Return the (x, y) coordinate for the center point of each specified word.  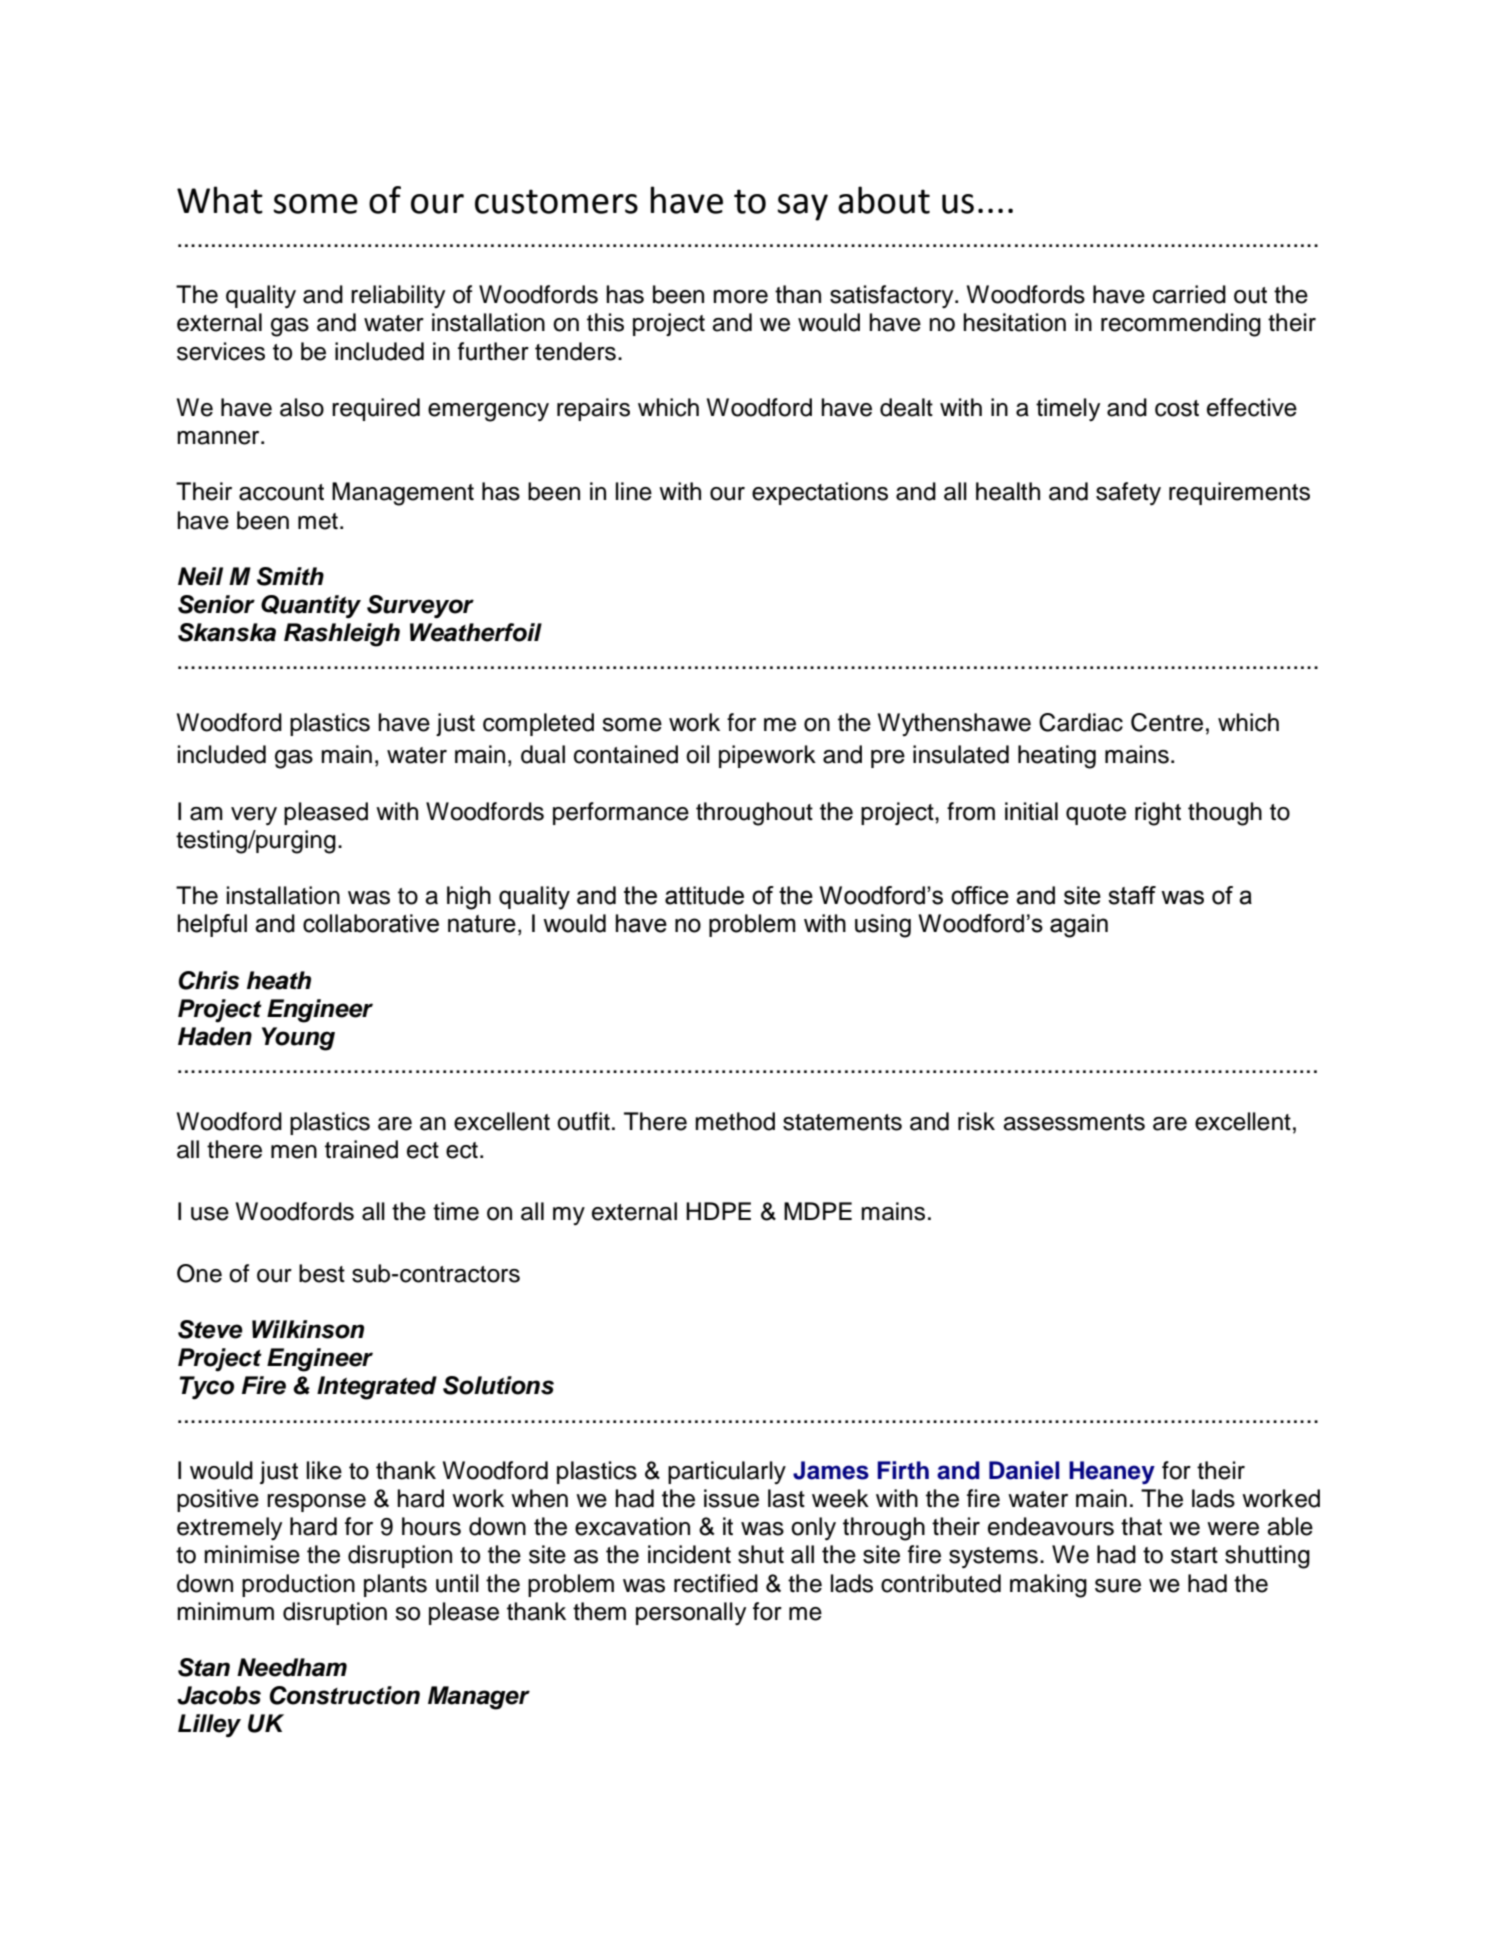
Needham (292, 1667)
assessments (1074, 1122)
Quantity (311, 606)
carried (1189, 294)
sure (1118, 1586)
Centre (1167, 722)
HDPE (718, 1211)
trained (361, 1149)
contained (626, 754)
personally (691, 1614)
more (740, 297)
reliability (398, 297)
